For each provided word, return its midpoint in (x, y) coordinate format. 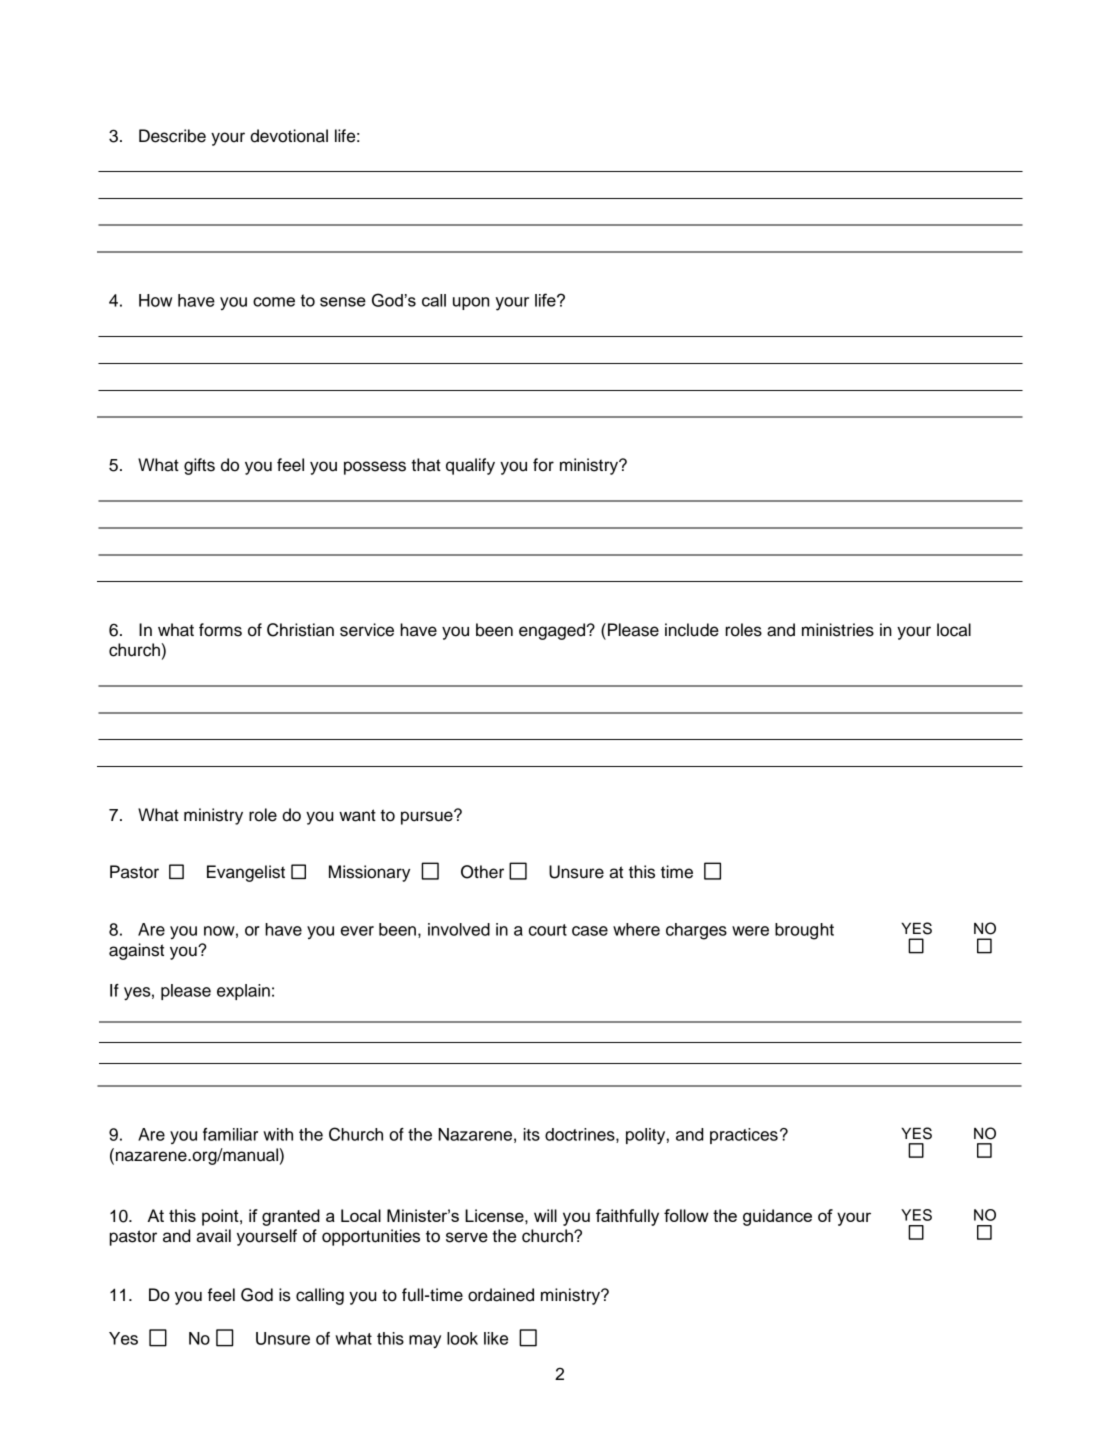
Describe (172, 136)
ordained (501, 1295)
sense (343, 302)
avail (213, 1236)
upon (471, 303)
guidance (777, 1217)
